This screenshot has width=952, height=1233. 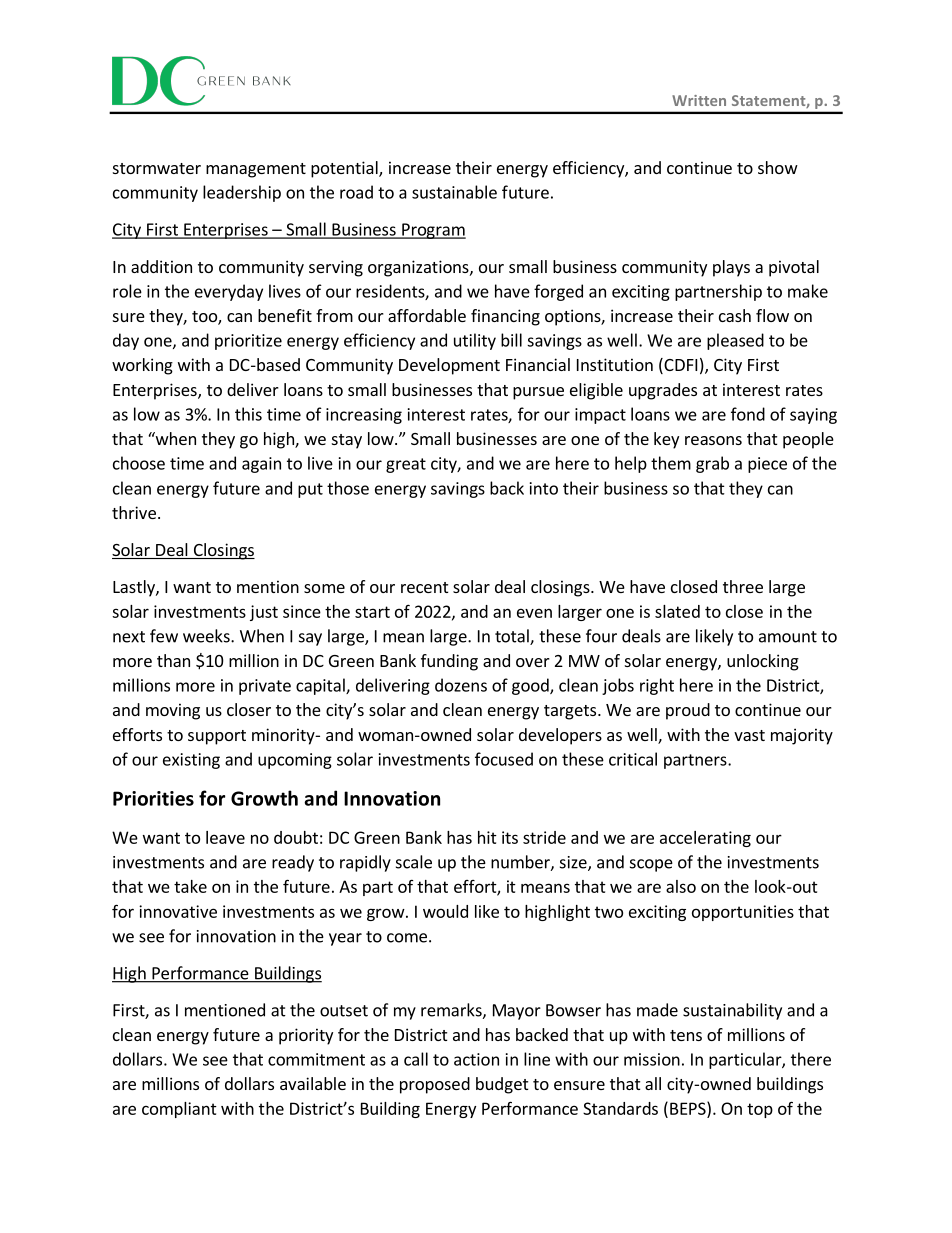 What do you see at coordinates (179, 1110) in the screenshot?
I see `compliant` at bounding box center [179, 1110].
